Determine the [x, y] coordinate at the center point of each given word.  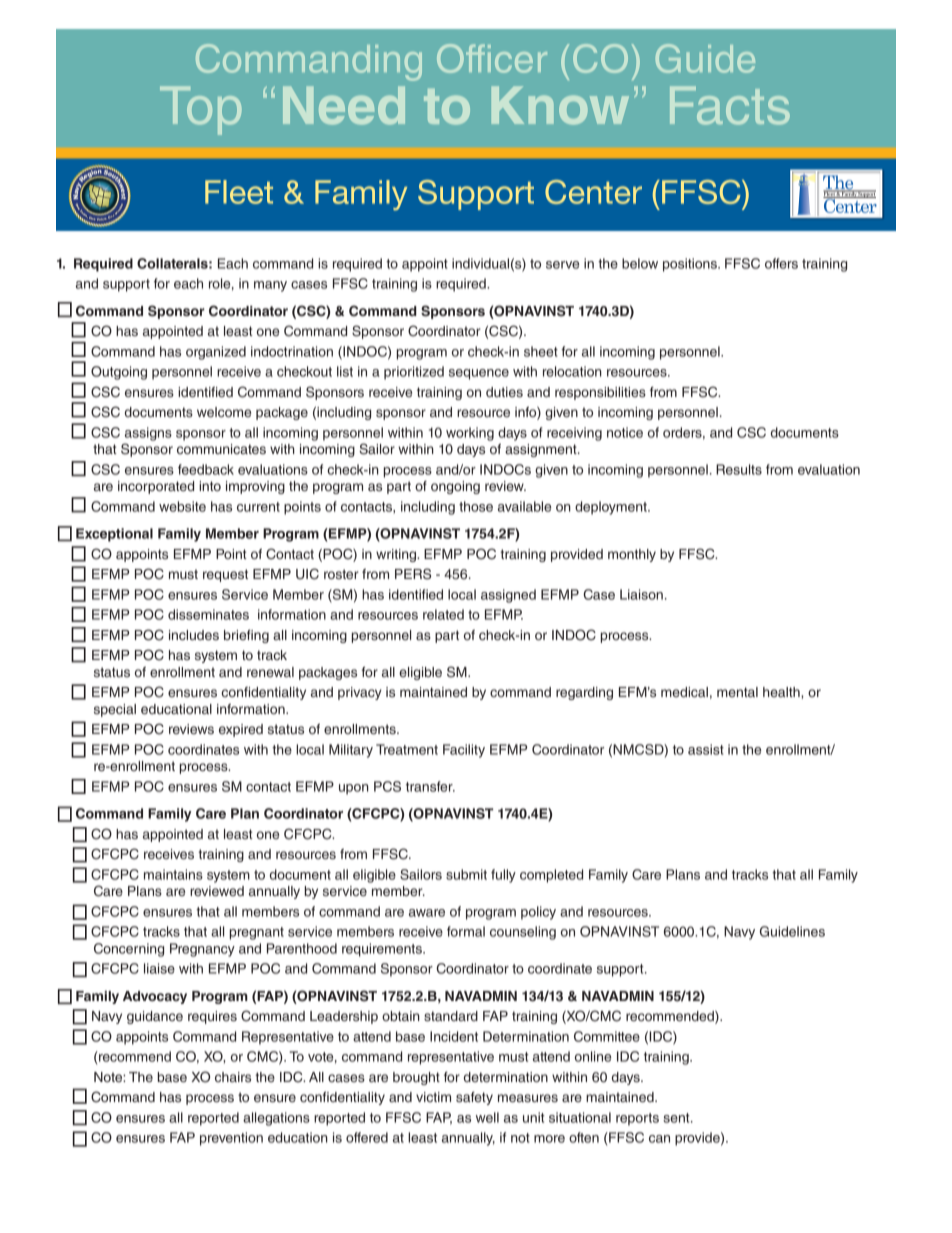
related [443, 614]
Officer [492, 58]
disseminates [208, 614]
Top [200, 110]
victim [433, 1097]
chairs [233, 1077]
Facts [730, 105]
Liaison [641, 594]
